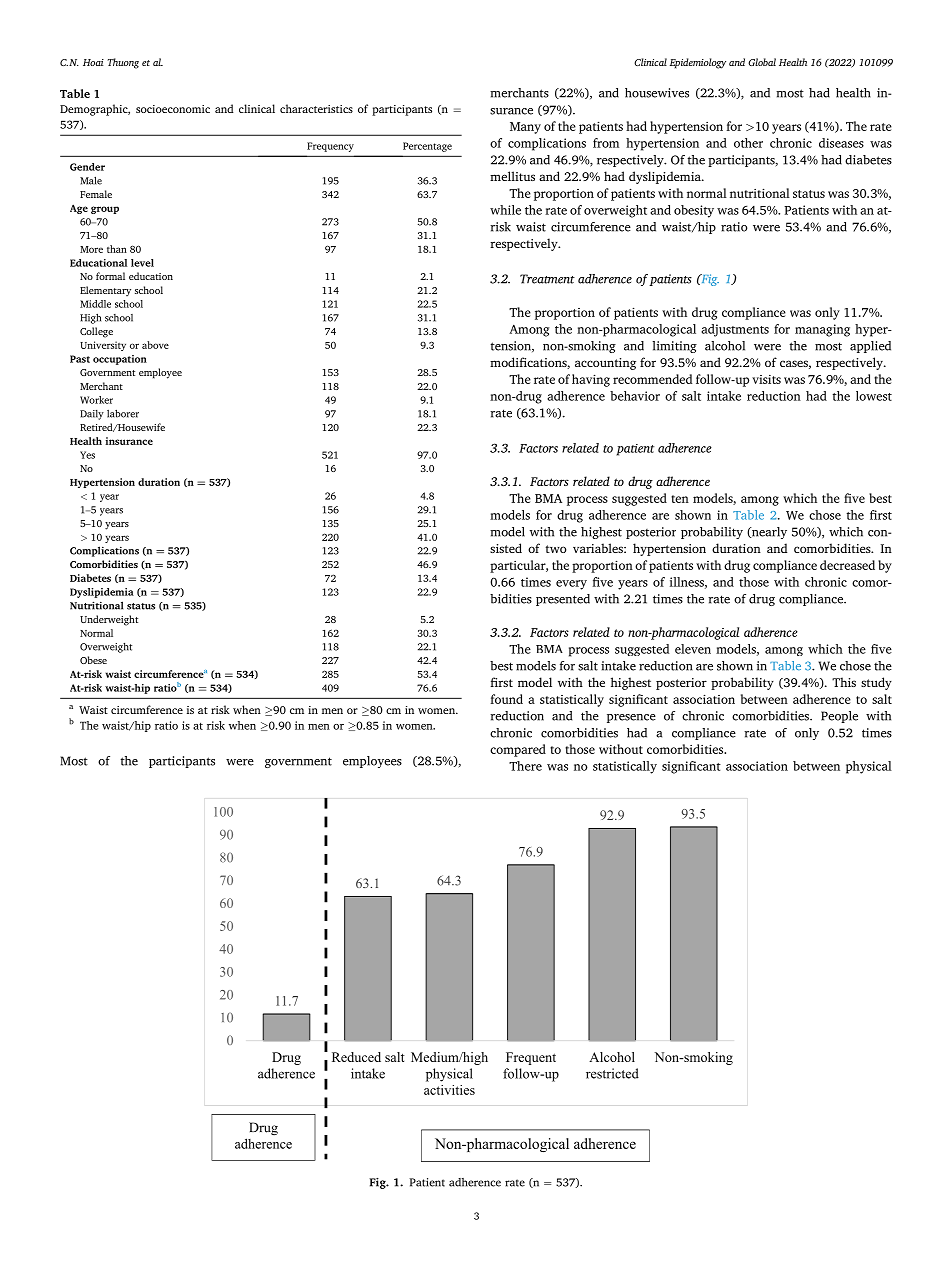 This page has width=952, height=1270. Describe the element at coordinates (762, 62) in the page. I see `Global` at that location.
